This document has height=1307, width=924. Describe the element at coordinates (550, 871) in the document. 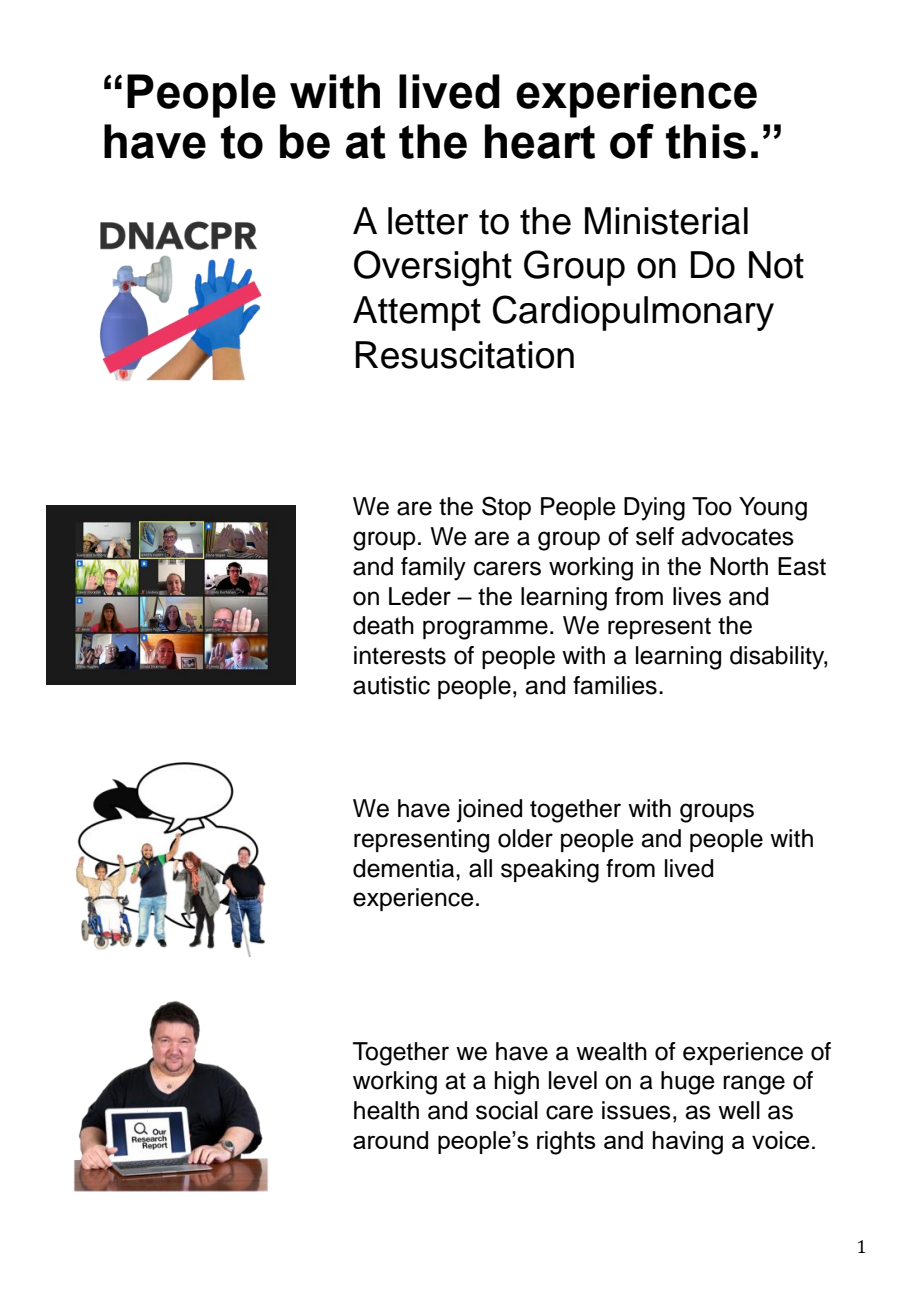

I see `speaking` at that location.
